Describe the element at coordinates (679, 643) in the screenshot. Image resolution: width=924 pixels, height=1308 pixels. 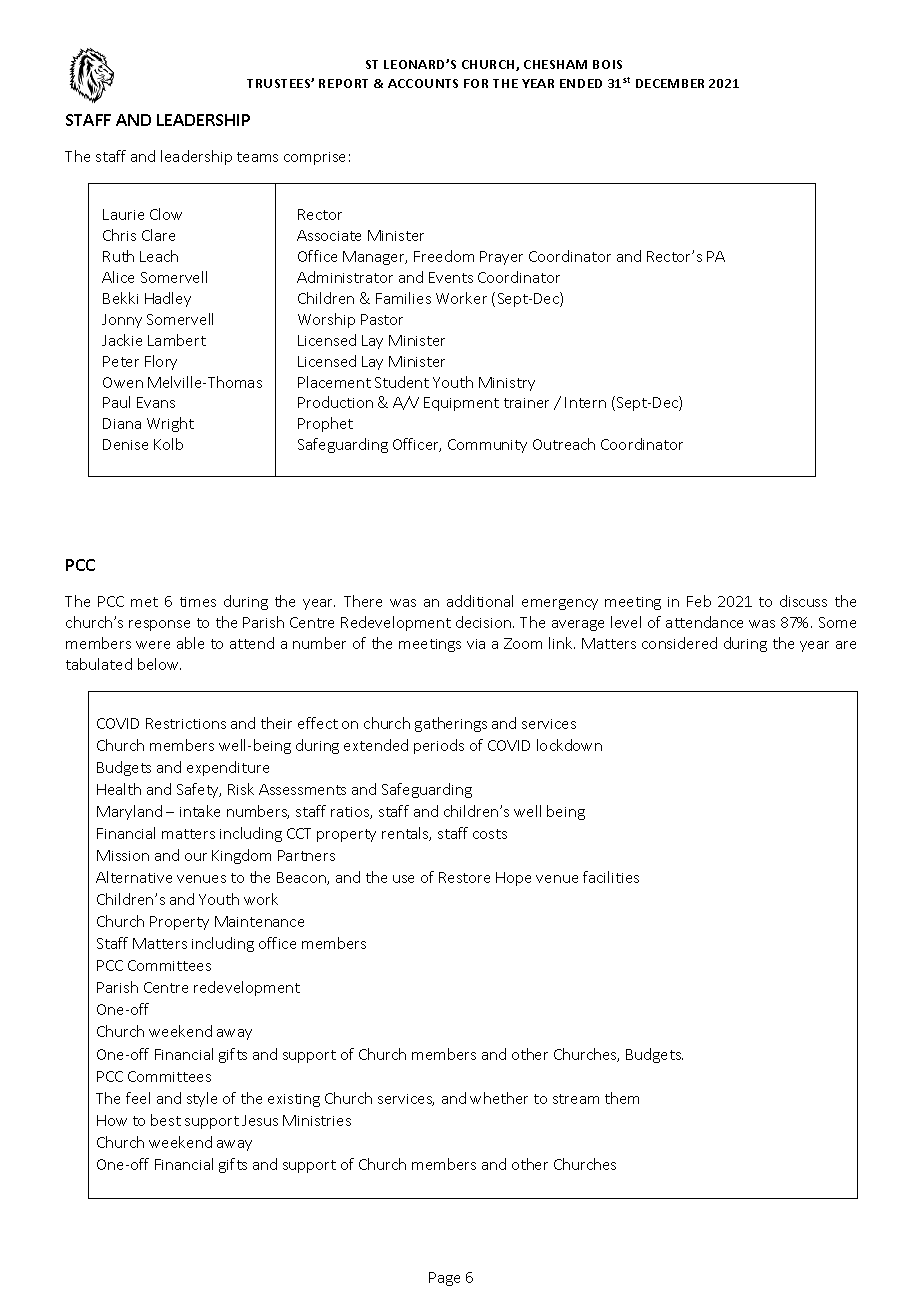
I see `considered` at that location.
